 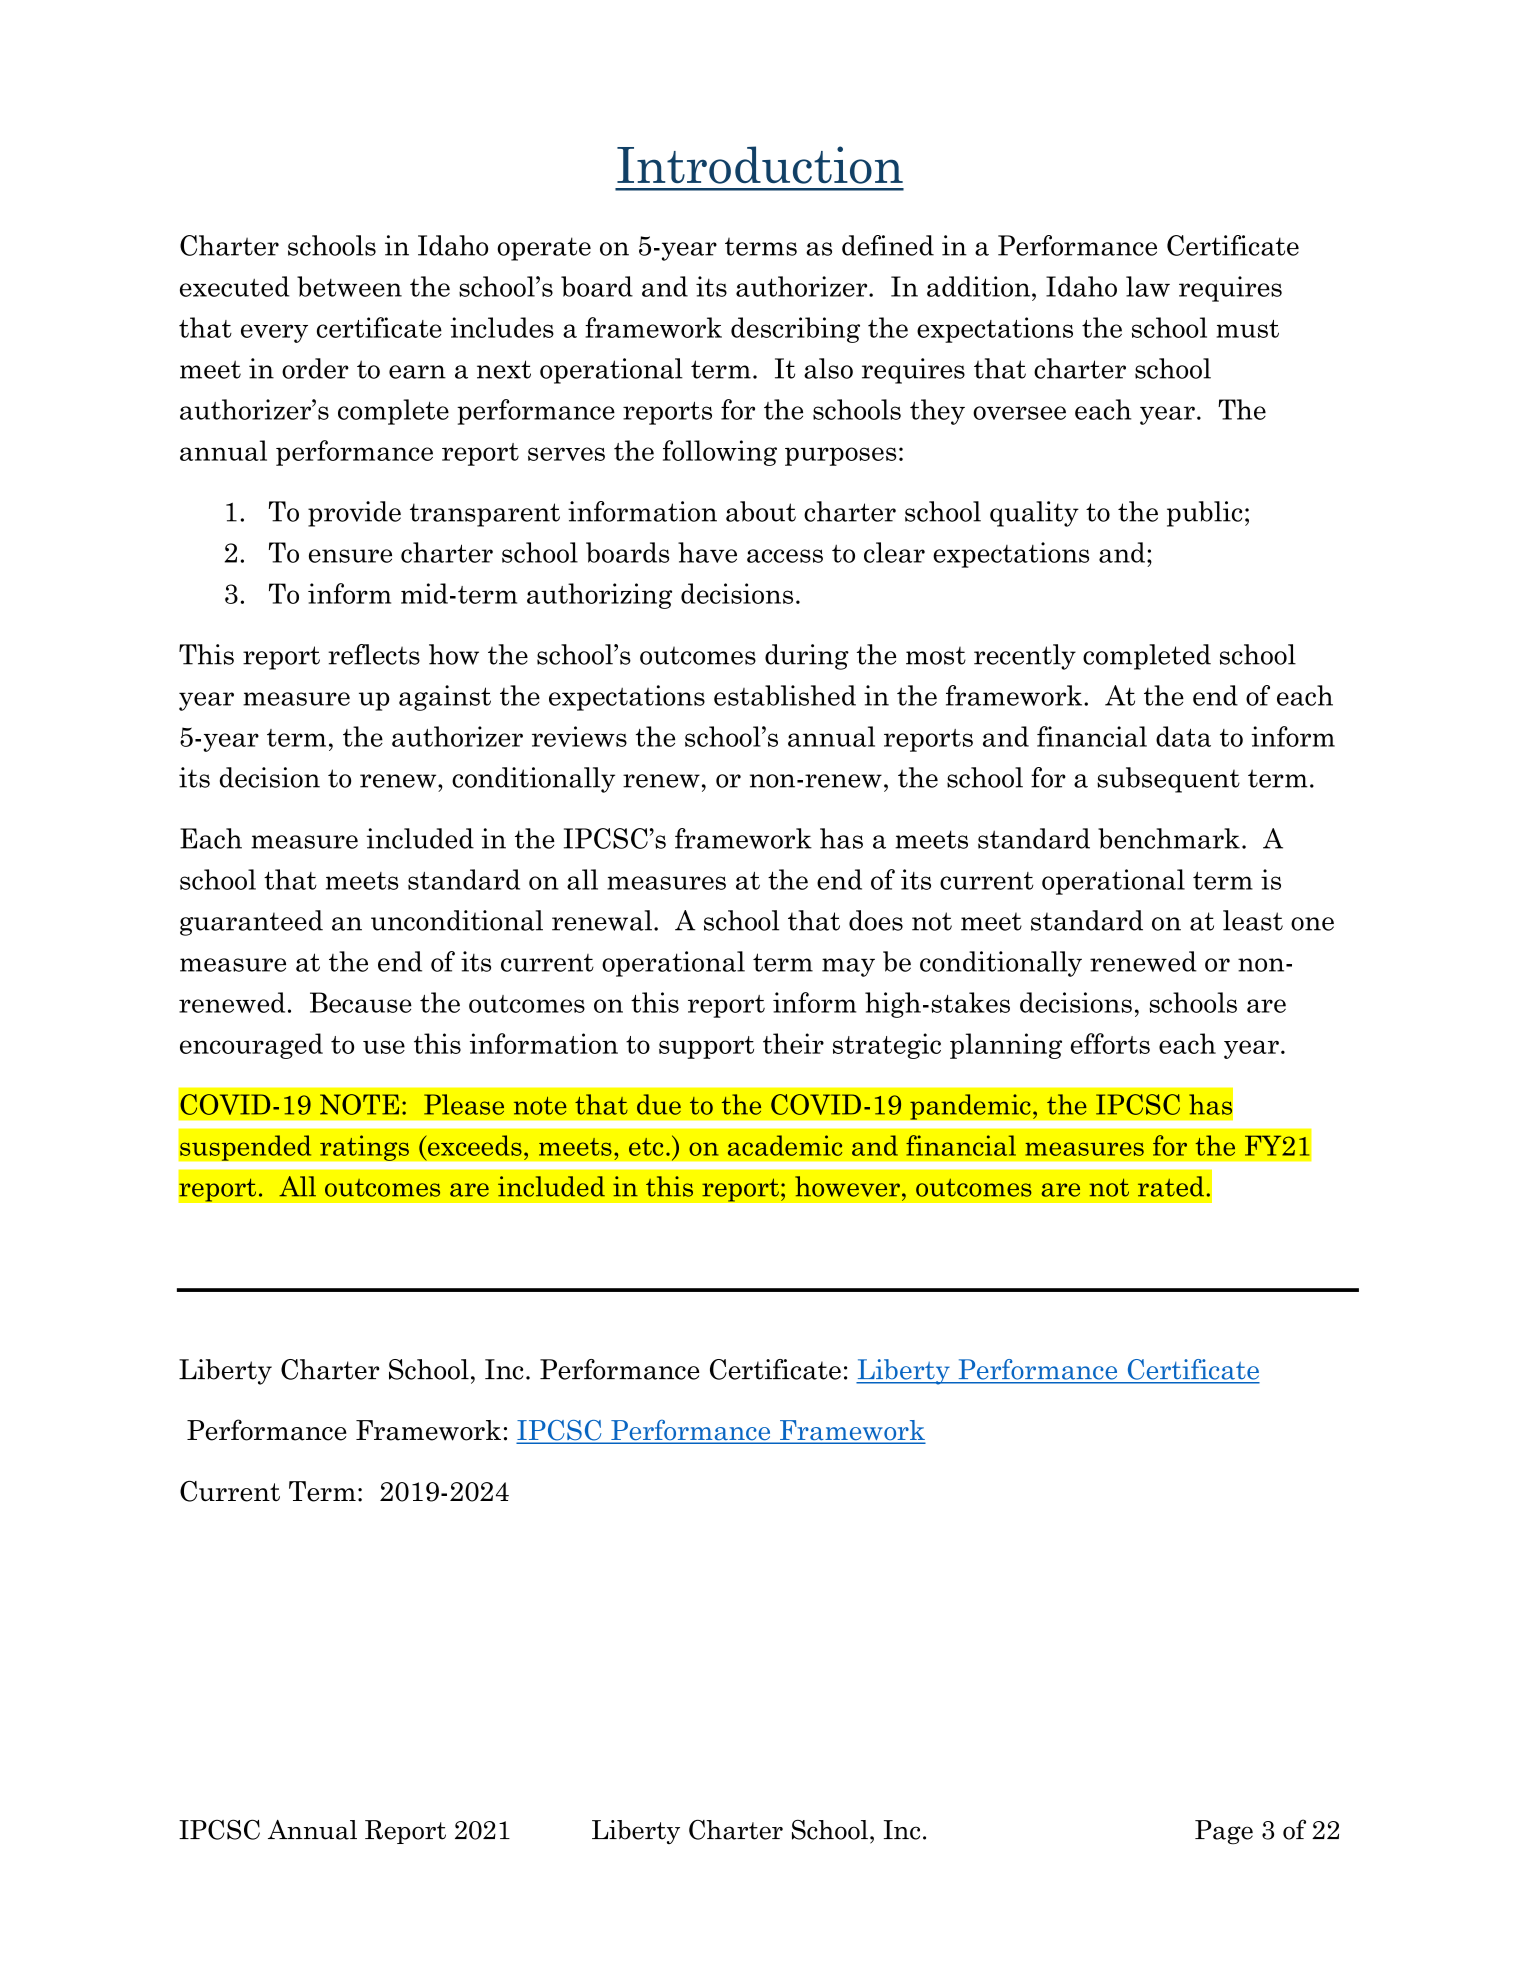 I want to click on etc, so click(x=646, y=1147).
